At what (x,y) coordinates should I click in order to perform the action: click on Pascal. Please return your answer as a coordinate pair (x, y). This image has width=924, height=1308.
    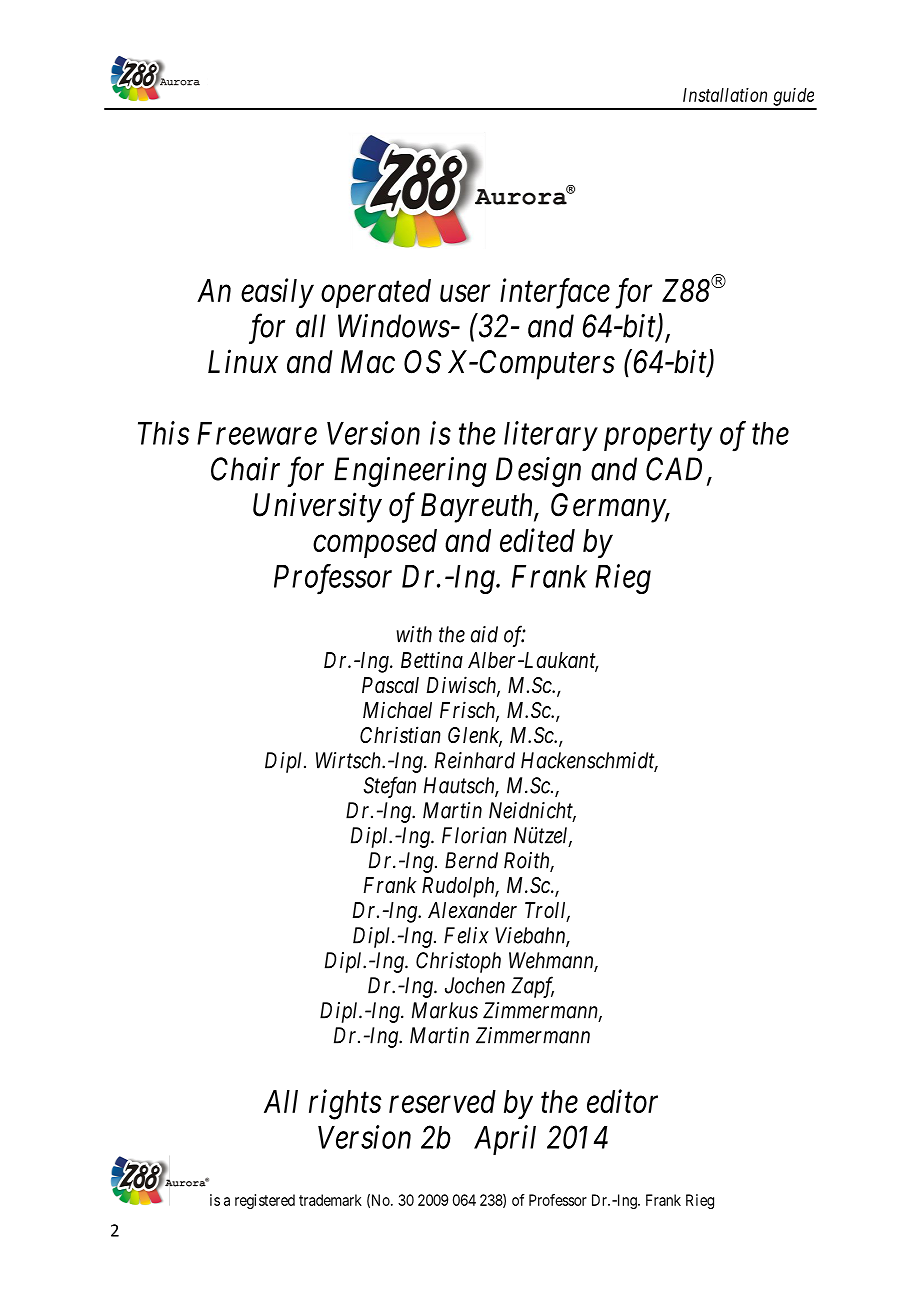
    Looking at the image, I should click on (390, 685).
